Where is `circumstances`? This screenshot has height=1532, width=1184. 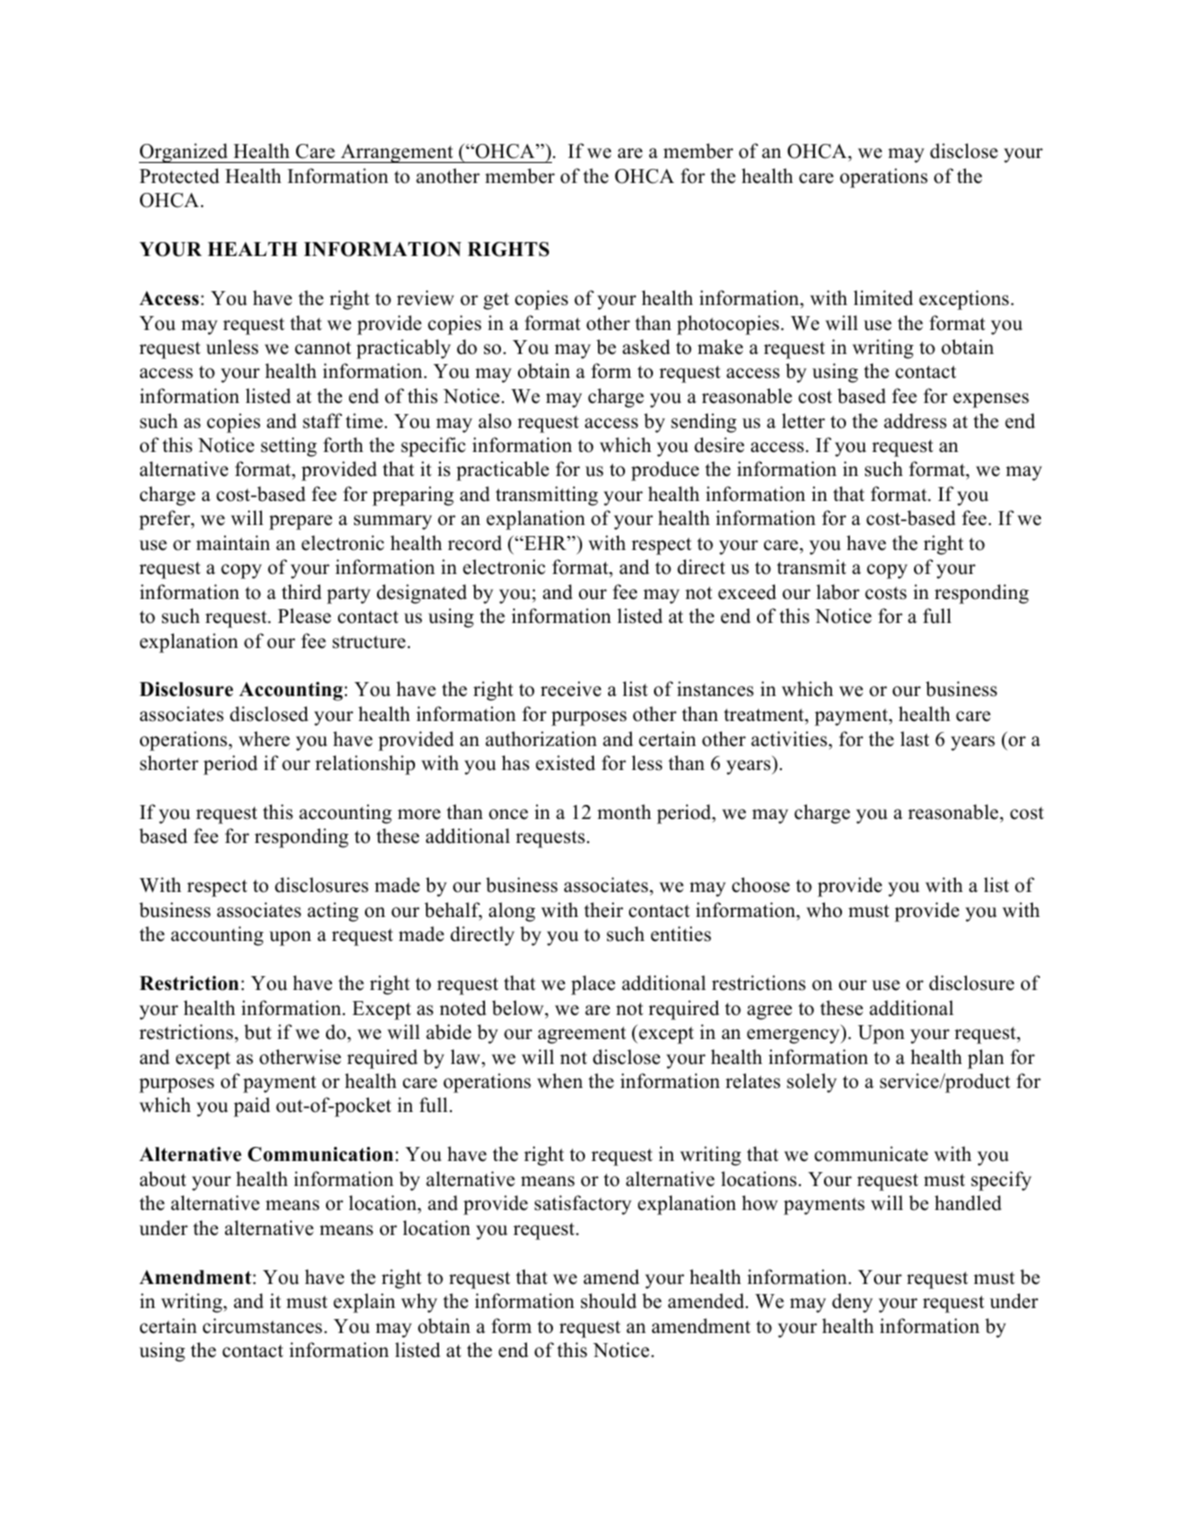
circumstances is located at coordinates (264, 1326).
